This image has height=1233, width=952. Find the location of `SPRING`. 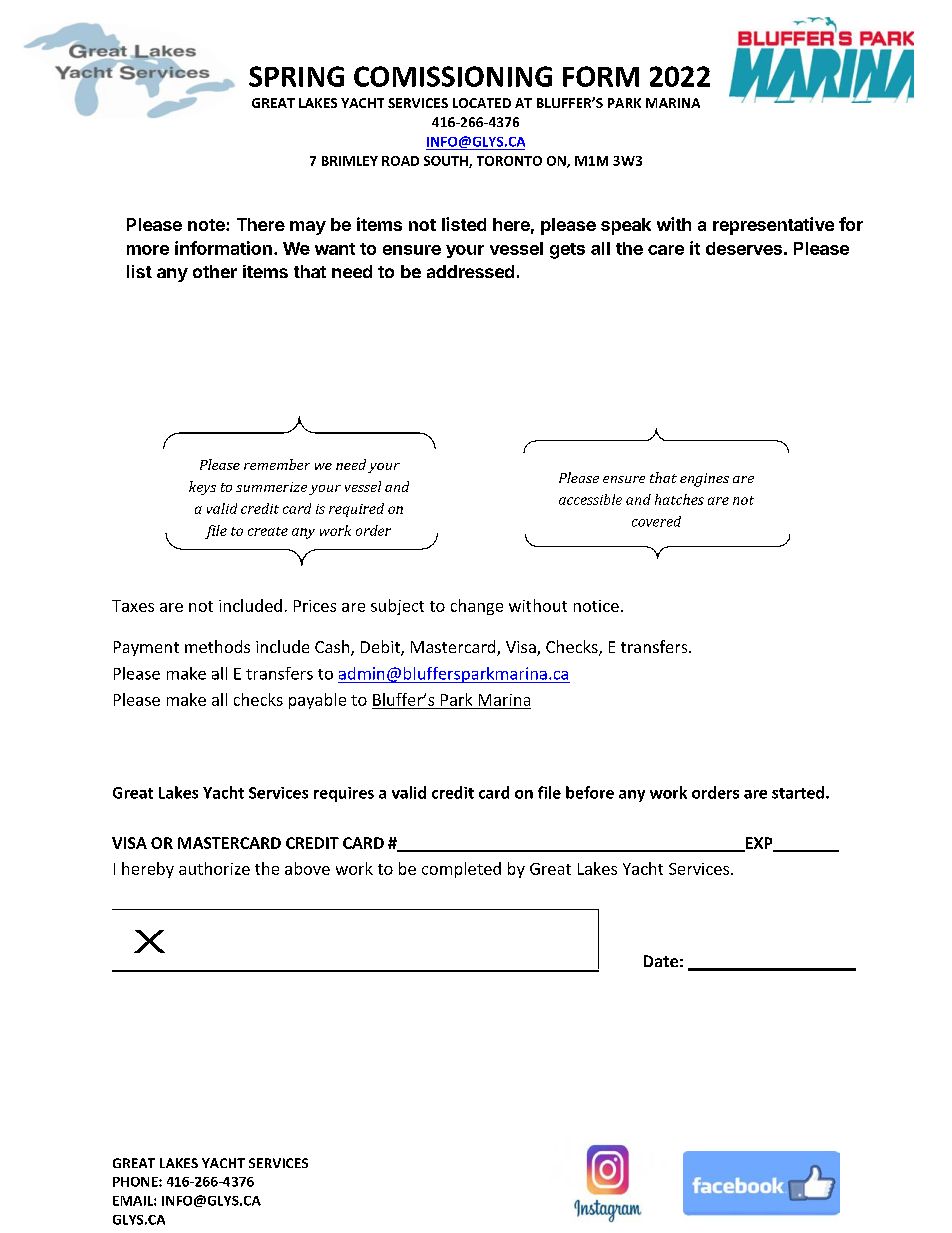

SPRING is located at coordinates (296, 76).
